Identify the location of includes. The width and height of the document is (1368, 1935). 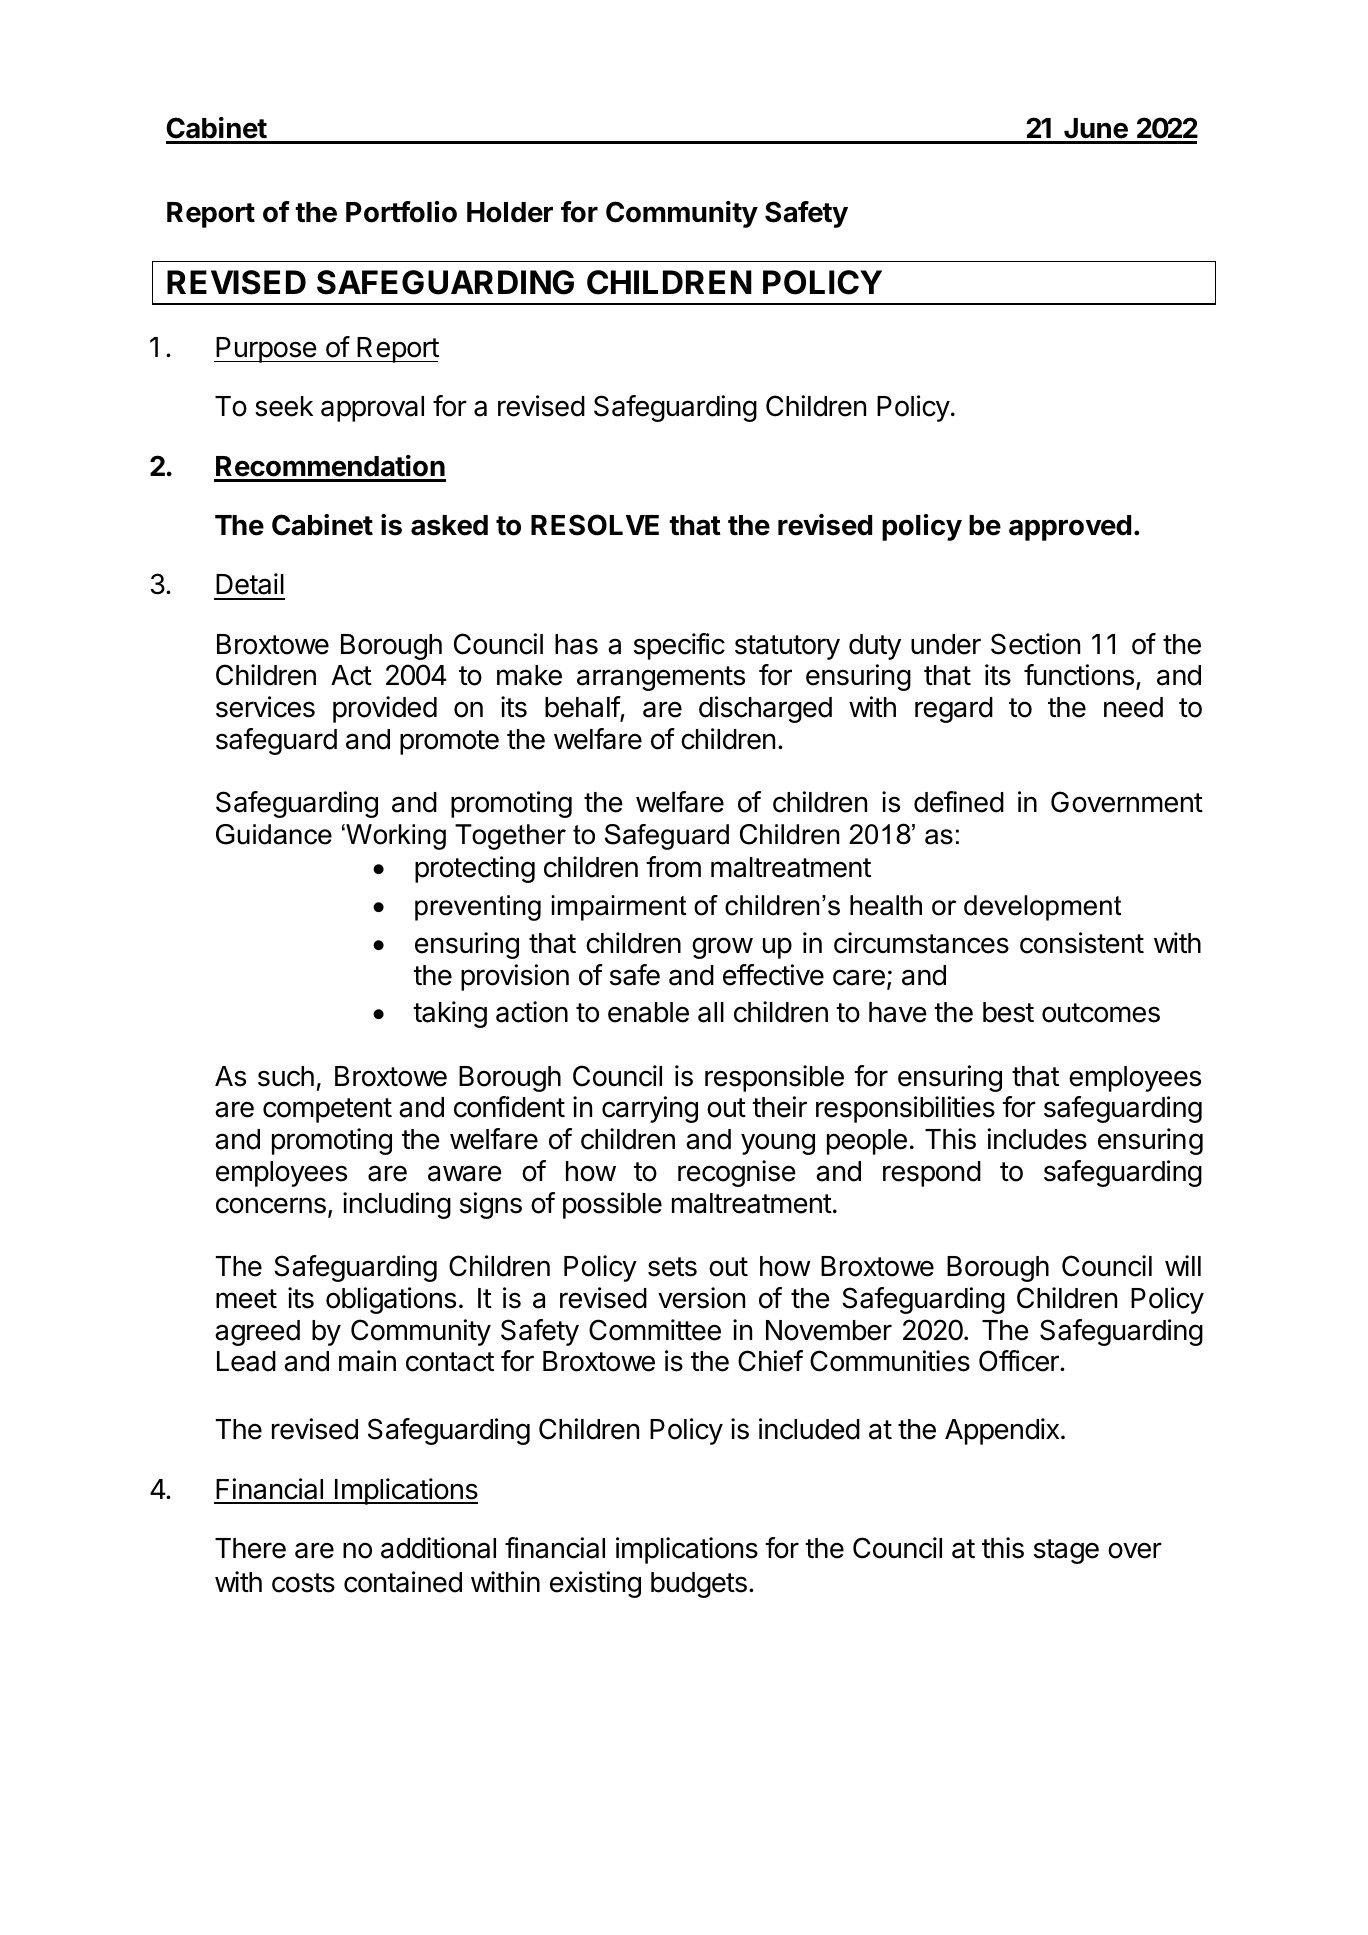
(1037, 1139).
